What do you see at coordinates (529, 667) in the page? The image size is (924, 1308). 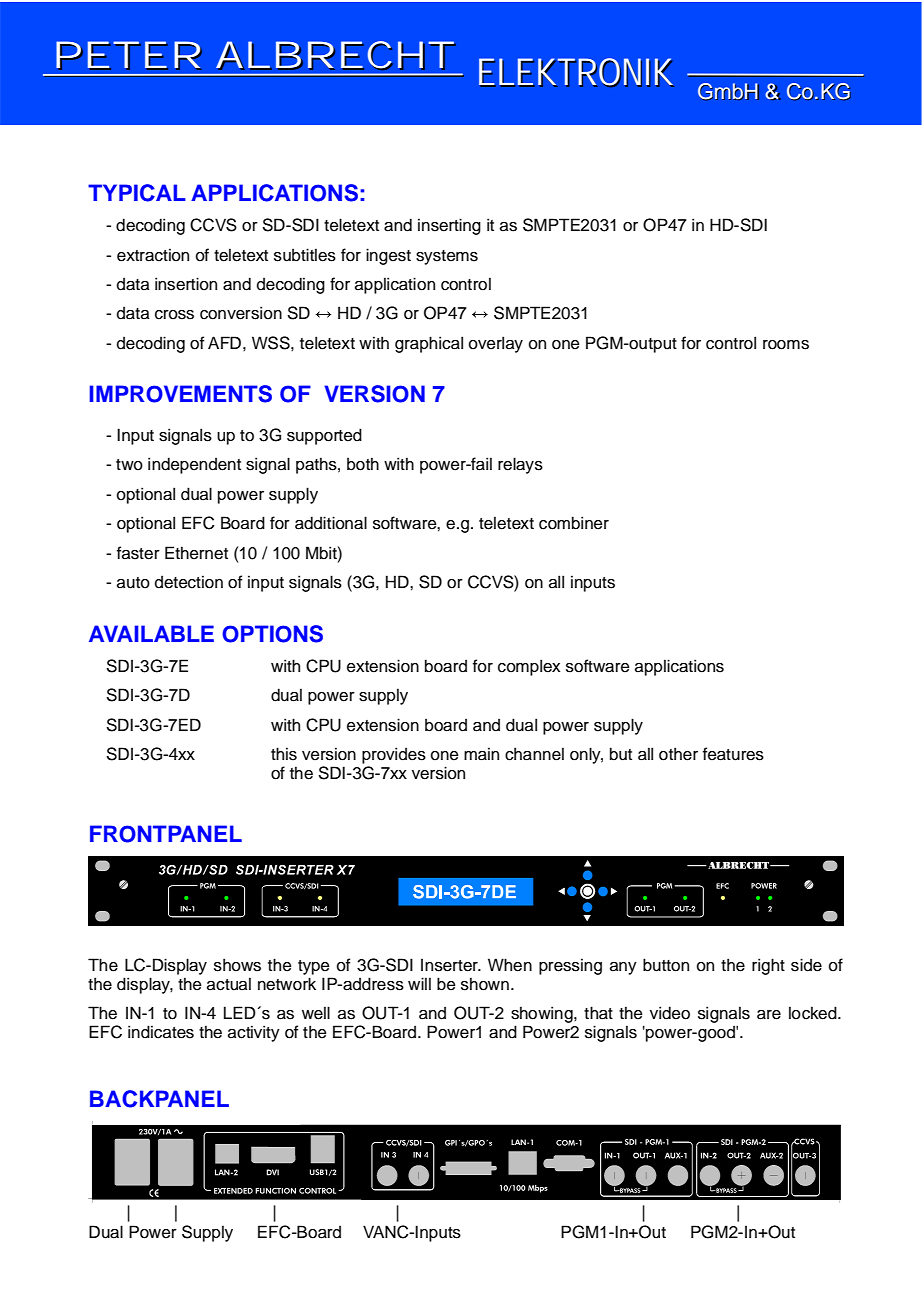 I see `complex` at bounding box center [529, 667].
